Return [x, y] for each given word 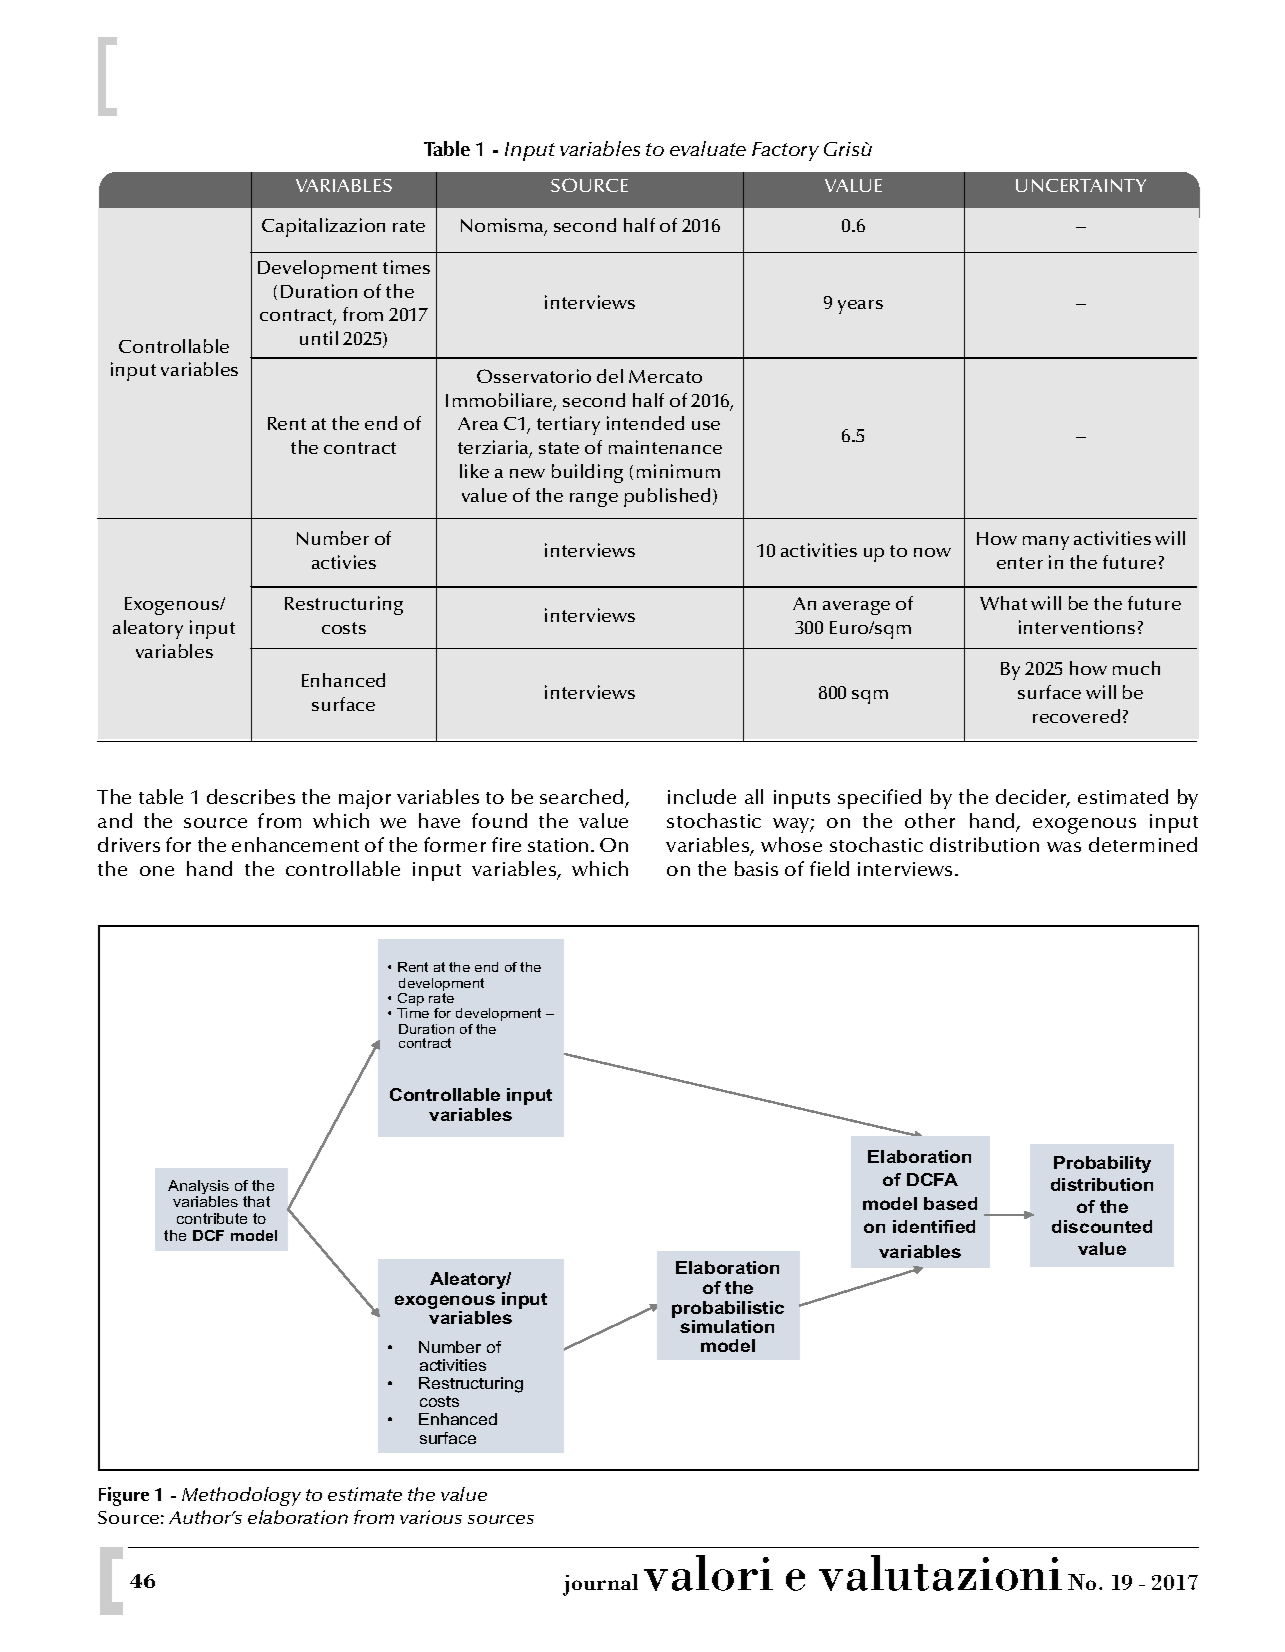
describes [251, 796]
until [319, 338]
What [1003, 603]
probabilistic [728, 1309]
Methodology [241, 1496]
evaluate [708, 148]
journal [600, 1585]
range [594, 500]
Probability [1102, 1164]
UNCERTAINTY [1081, 185]
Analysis [198, 1188]
